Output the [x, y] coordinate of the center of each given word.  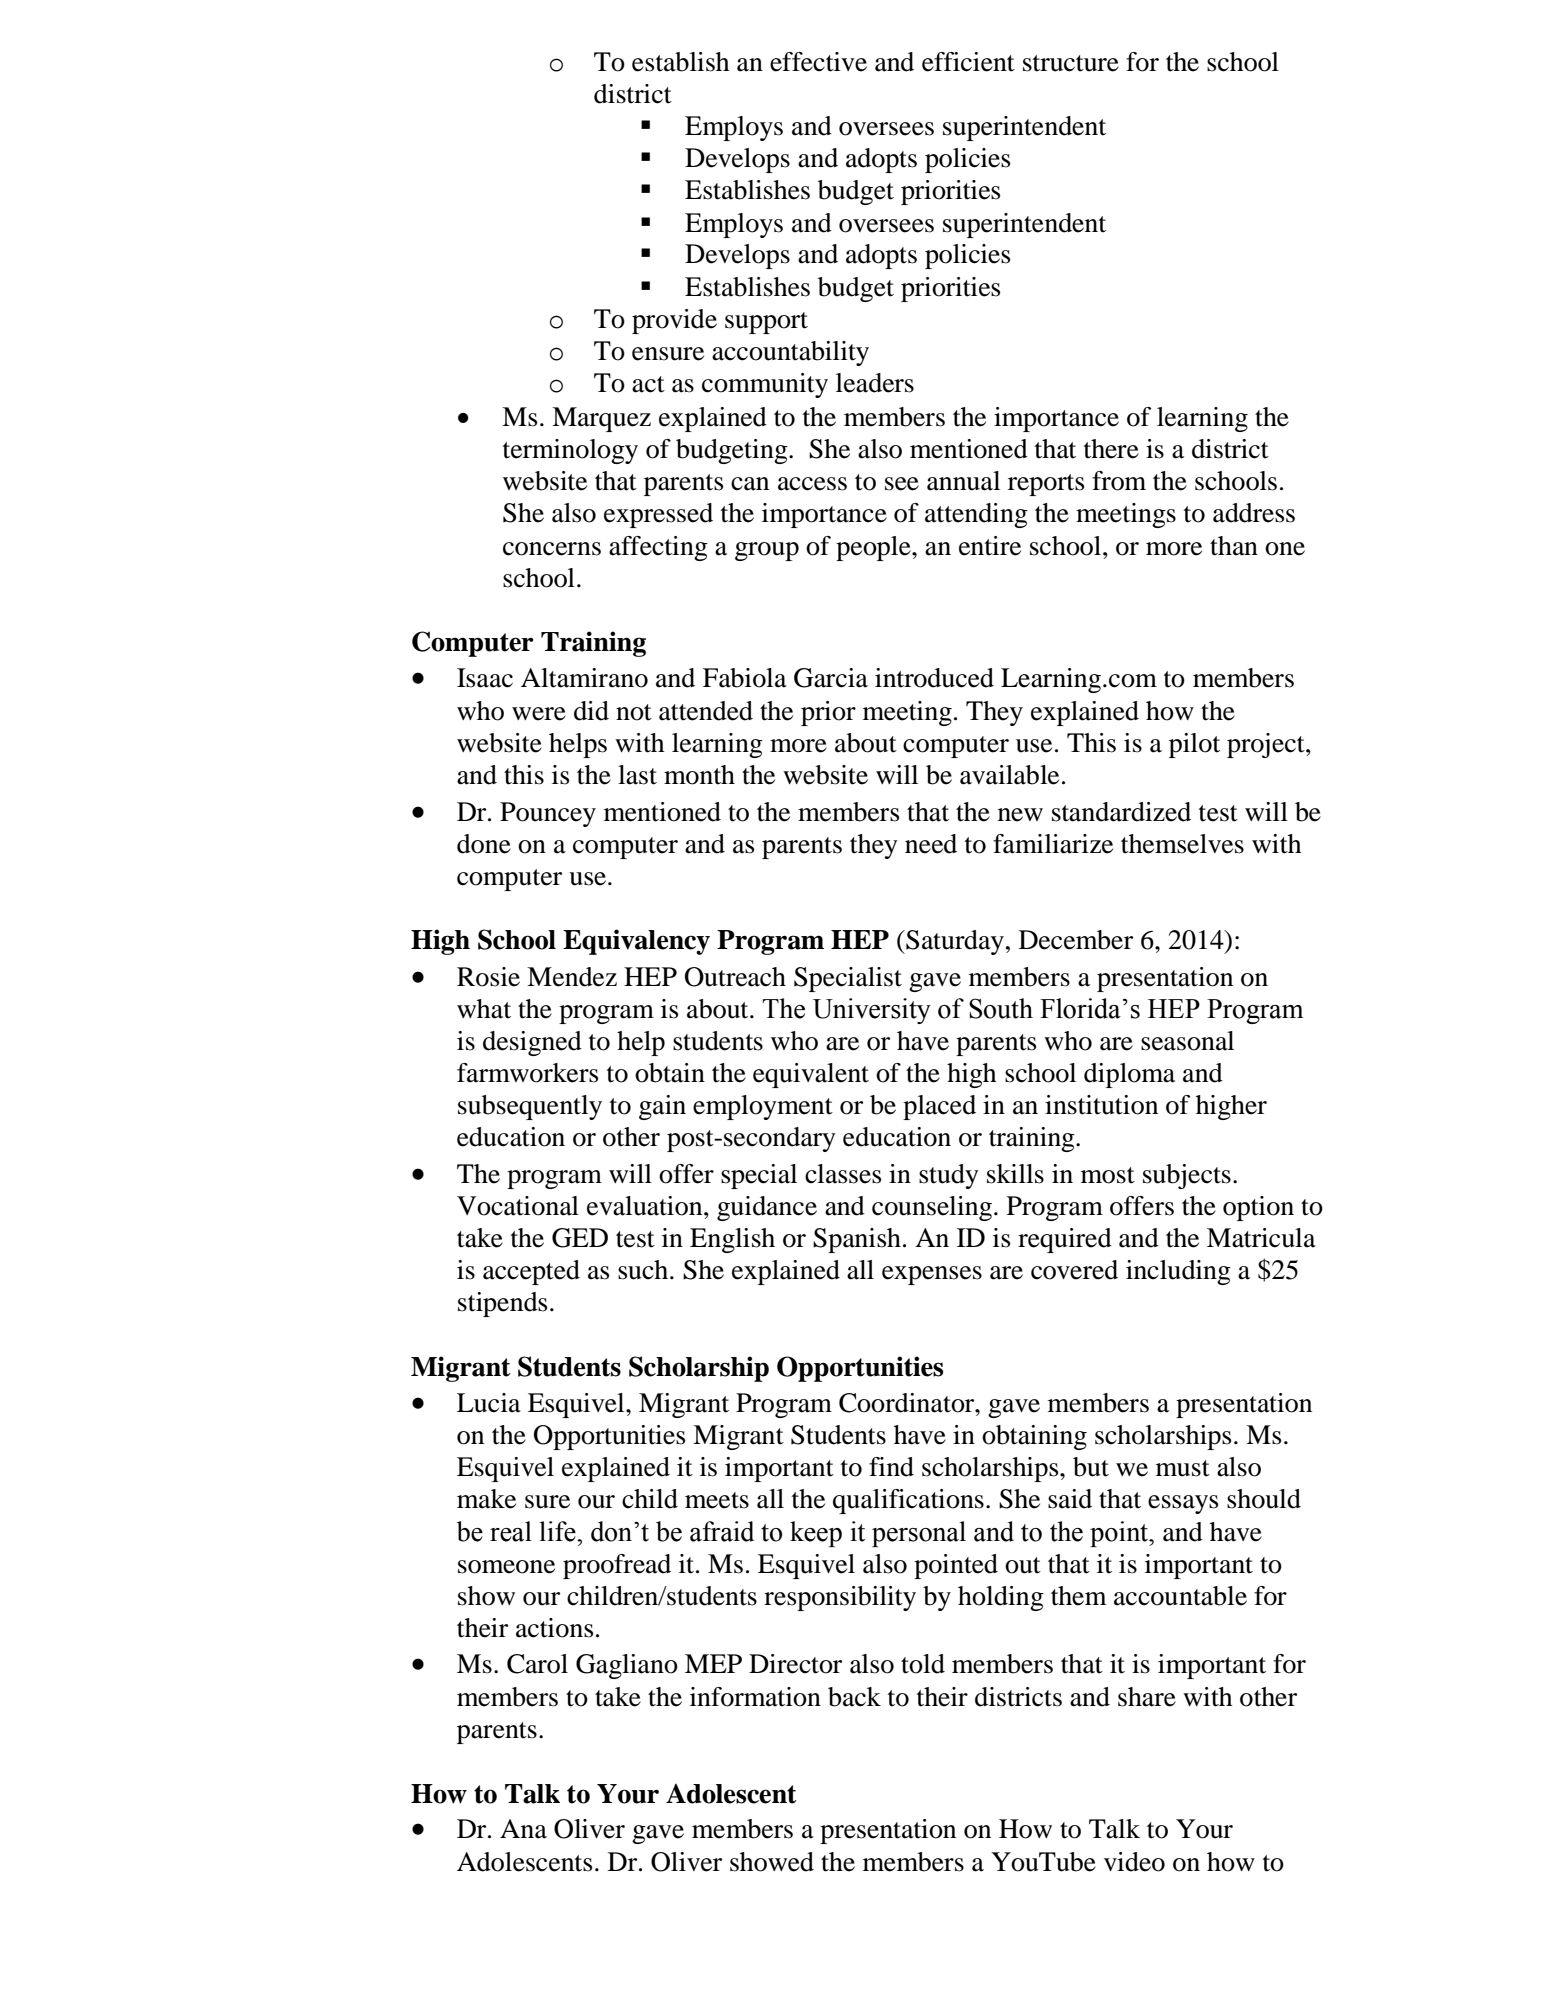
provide [674, 321]
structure [1071, 63]
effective [818, 62]
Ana [523, 1829]
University [872, 1011]
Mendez [572, 977]
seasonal [1187, 1041]
